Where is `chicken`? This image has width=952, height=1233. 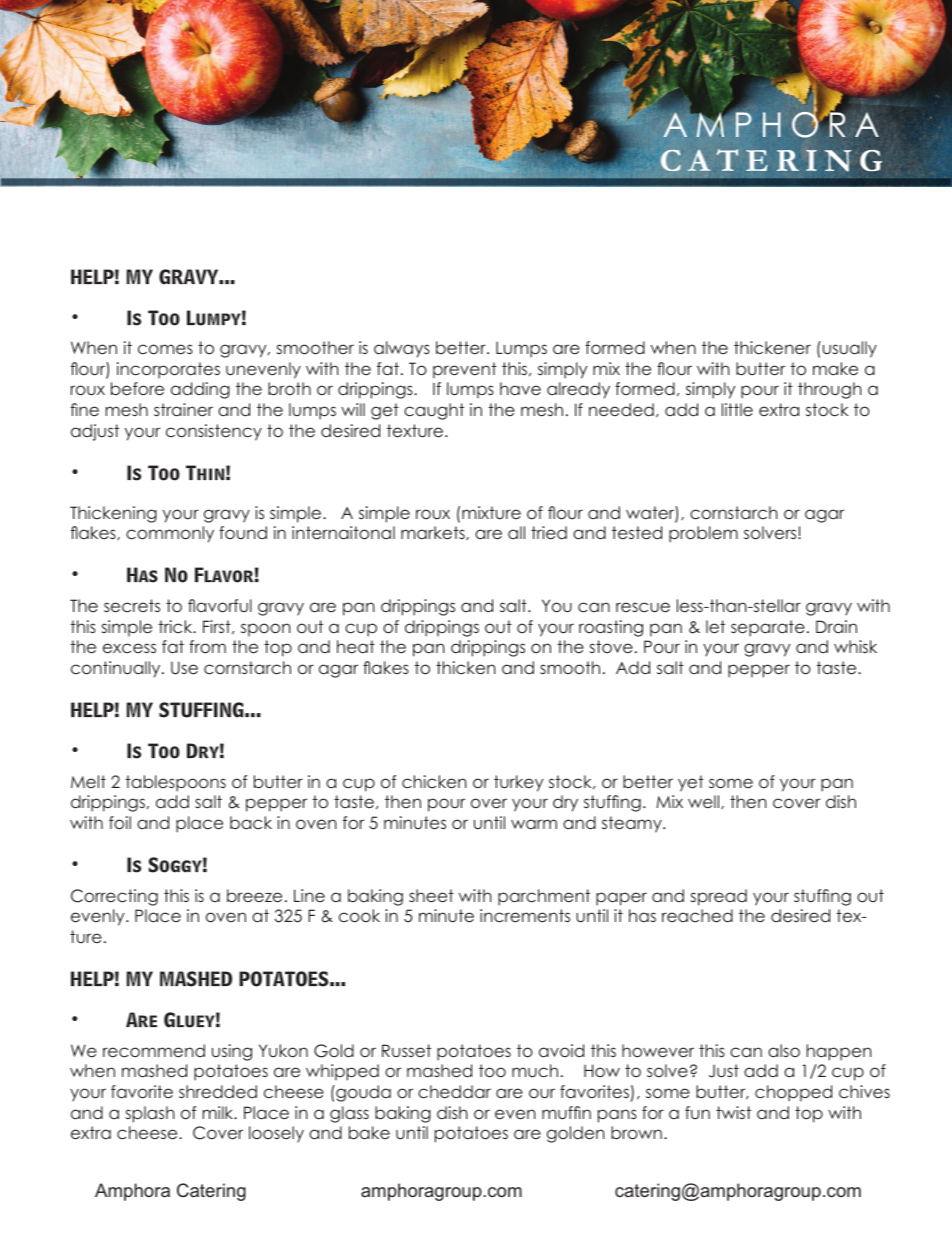
chicken is located at coordinates (434, 781).
